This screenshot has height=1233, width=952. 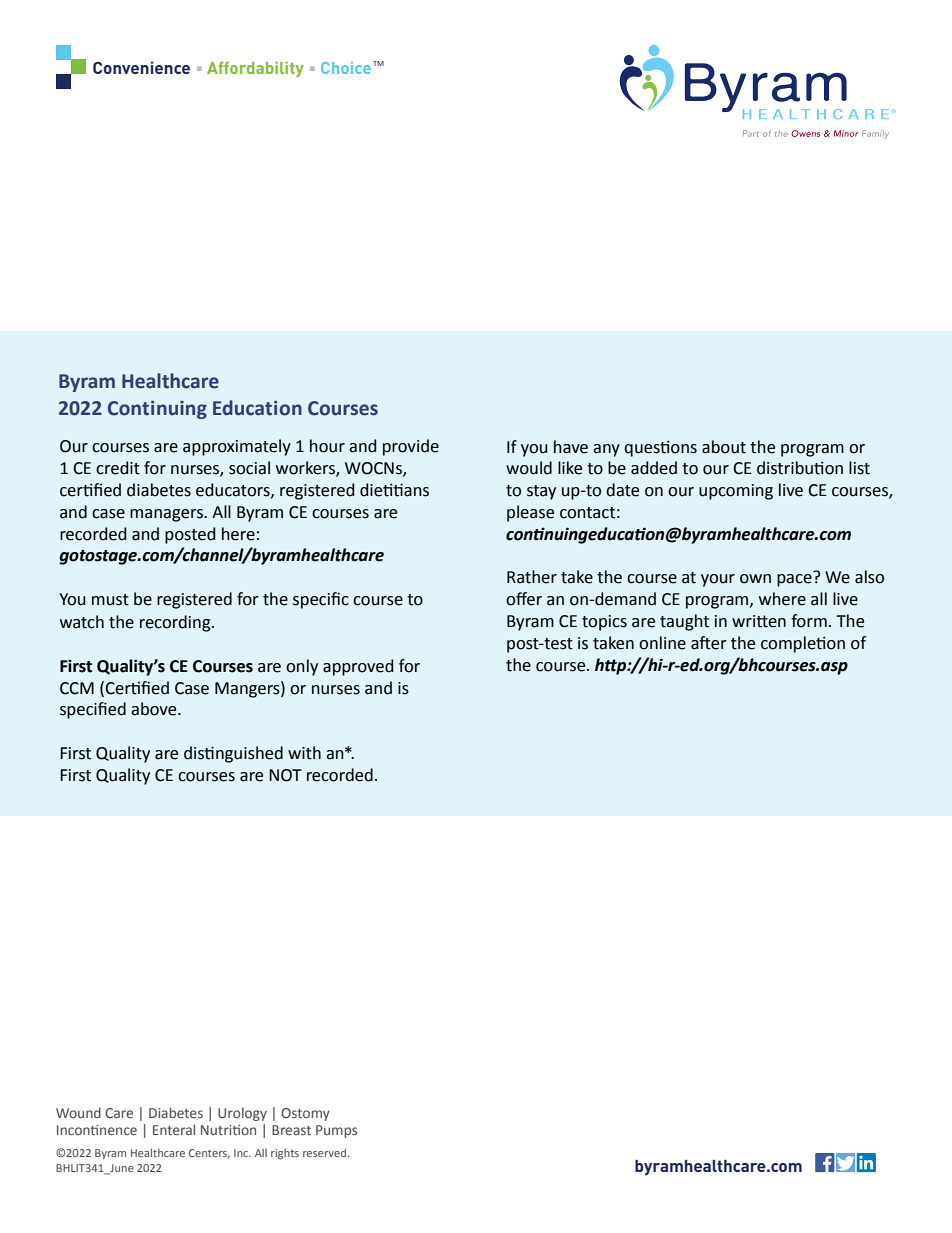 I want to click on questions, so click(x=660, y=448).
